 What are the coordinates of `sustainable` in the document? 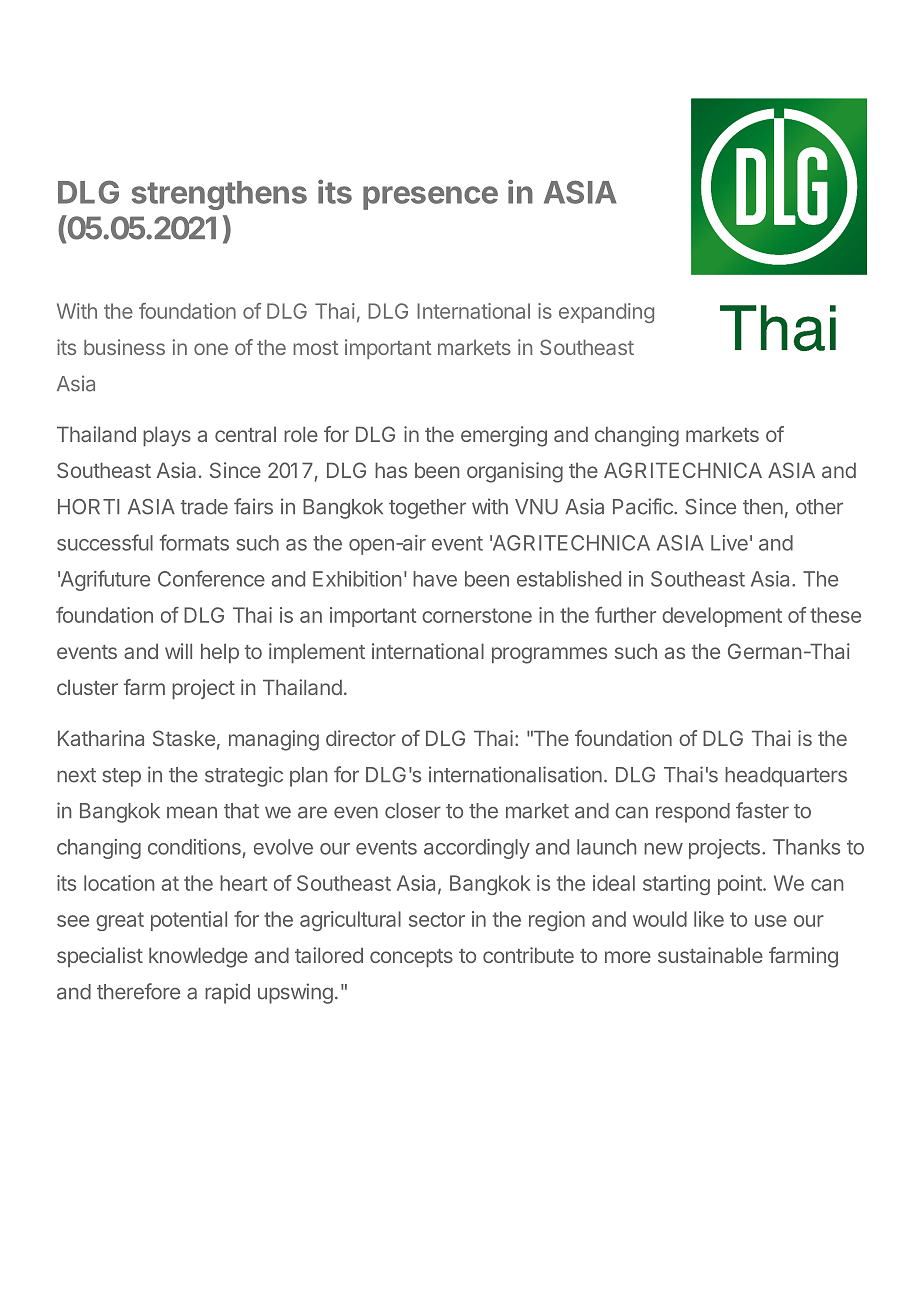 It's located at (710, 955).
